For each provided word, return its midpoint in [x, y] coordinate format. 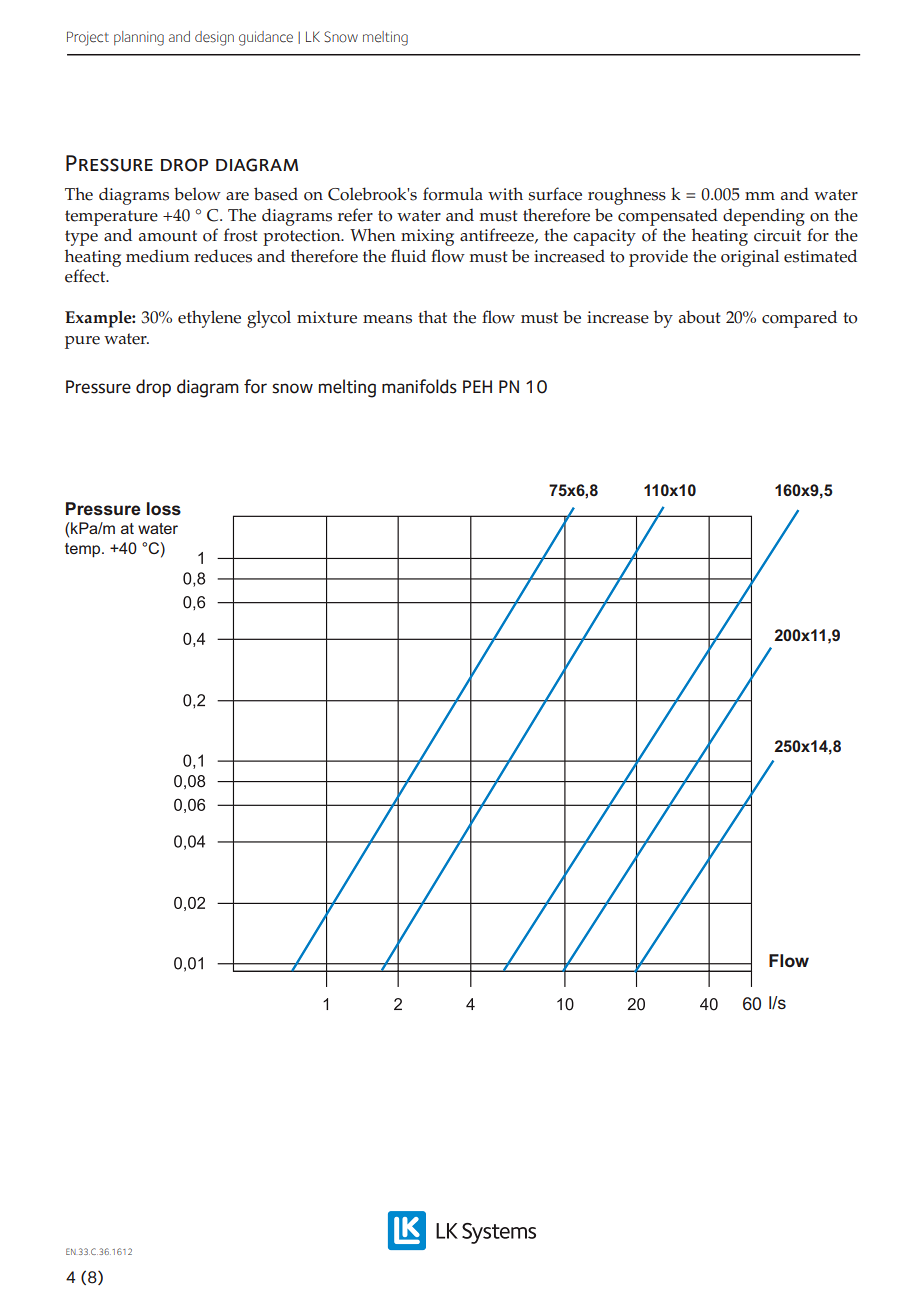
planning [139, 38]
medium [158, 256]
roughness [627, 196]
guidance [266, 38]
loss [164, 509]
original [750, 258]
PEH [477, 386]
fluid [408, 255]
